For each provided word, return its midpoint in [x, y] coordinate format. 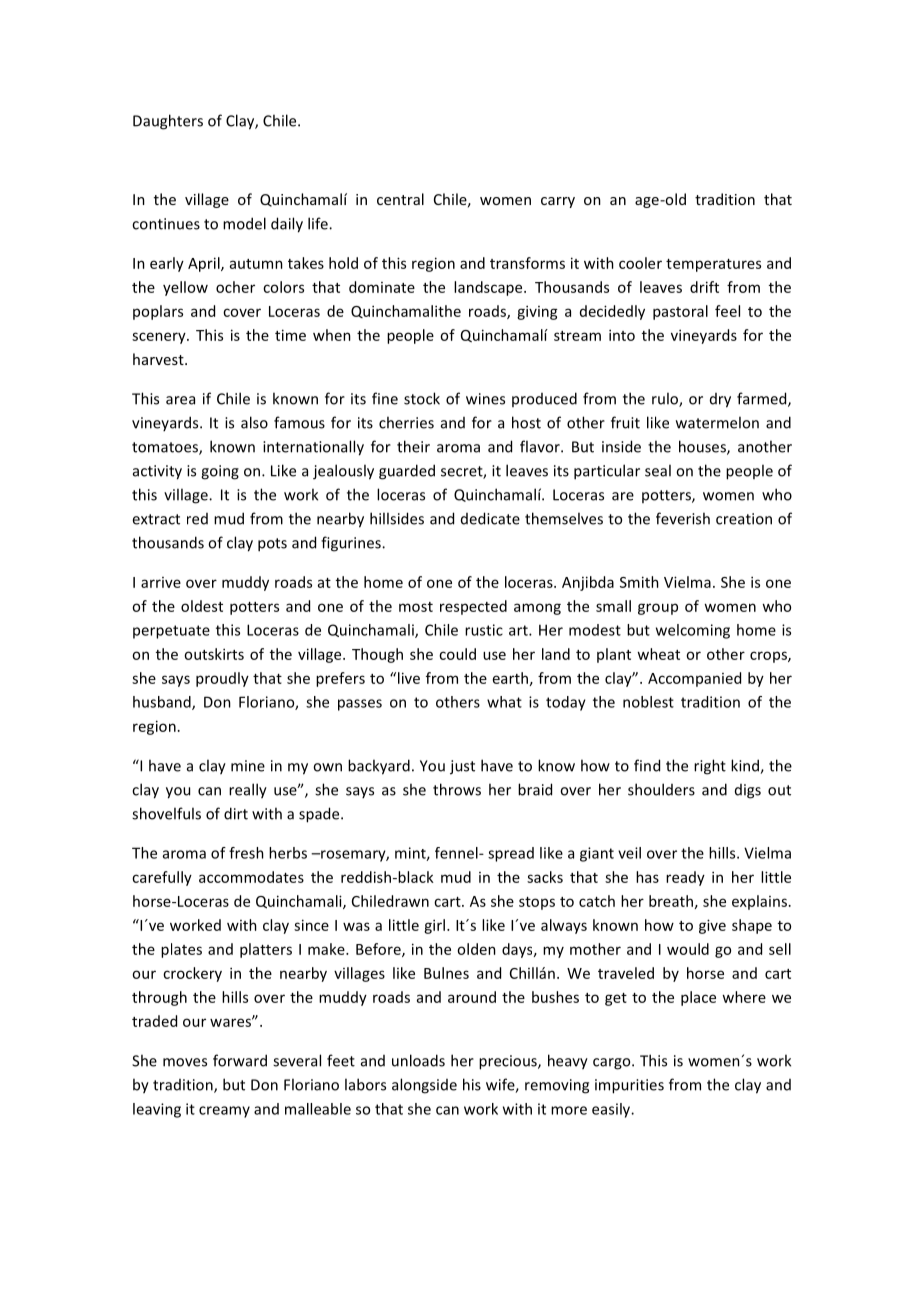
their [413, 446]
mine [248, 766]
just [462, 767]
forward [240, 1060]
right [710, 767]
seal [658, 470]
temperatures [713, 265]
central [400, 199]
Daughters [168, 122]
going [220, 472]
